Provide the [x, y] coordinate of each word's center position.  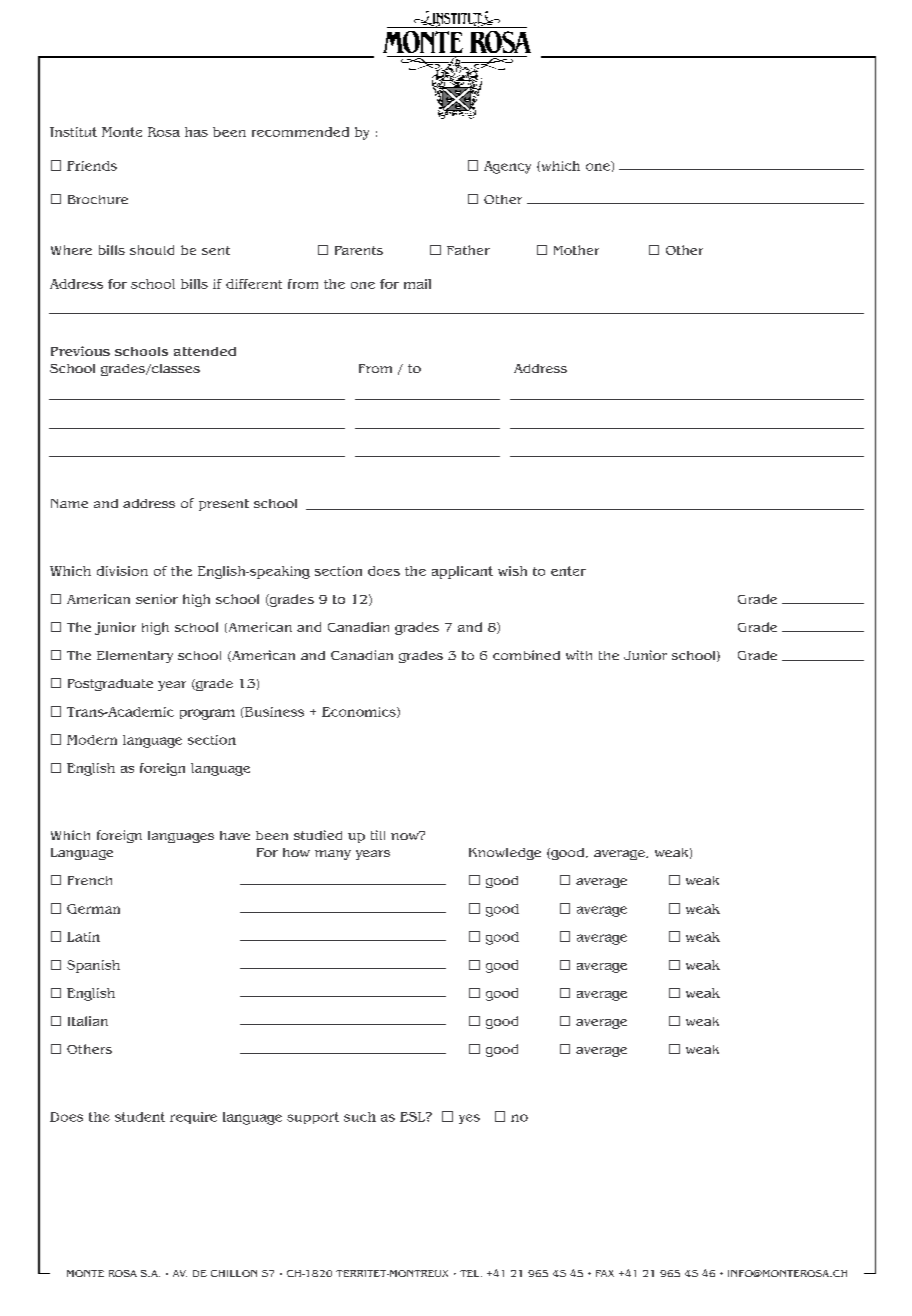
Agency [507, 167]
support [313, 1118]
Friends [92, 166]
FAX [605, 1273]
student [140, 1117]
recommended [300, 132]
